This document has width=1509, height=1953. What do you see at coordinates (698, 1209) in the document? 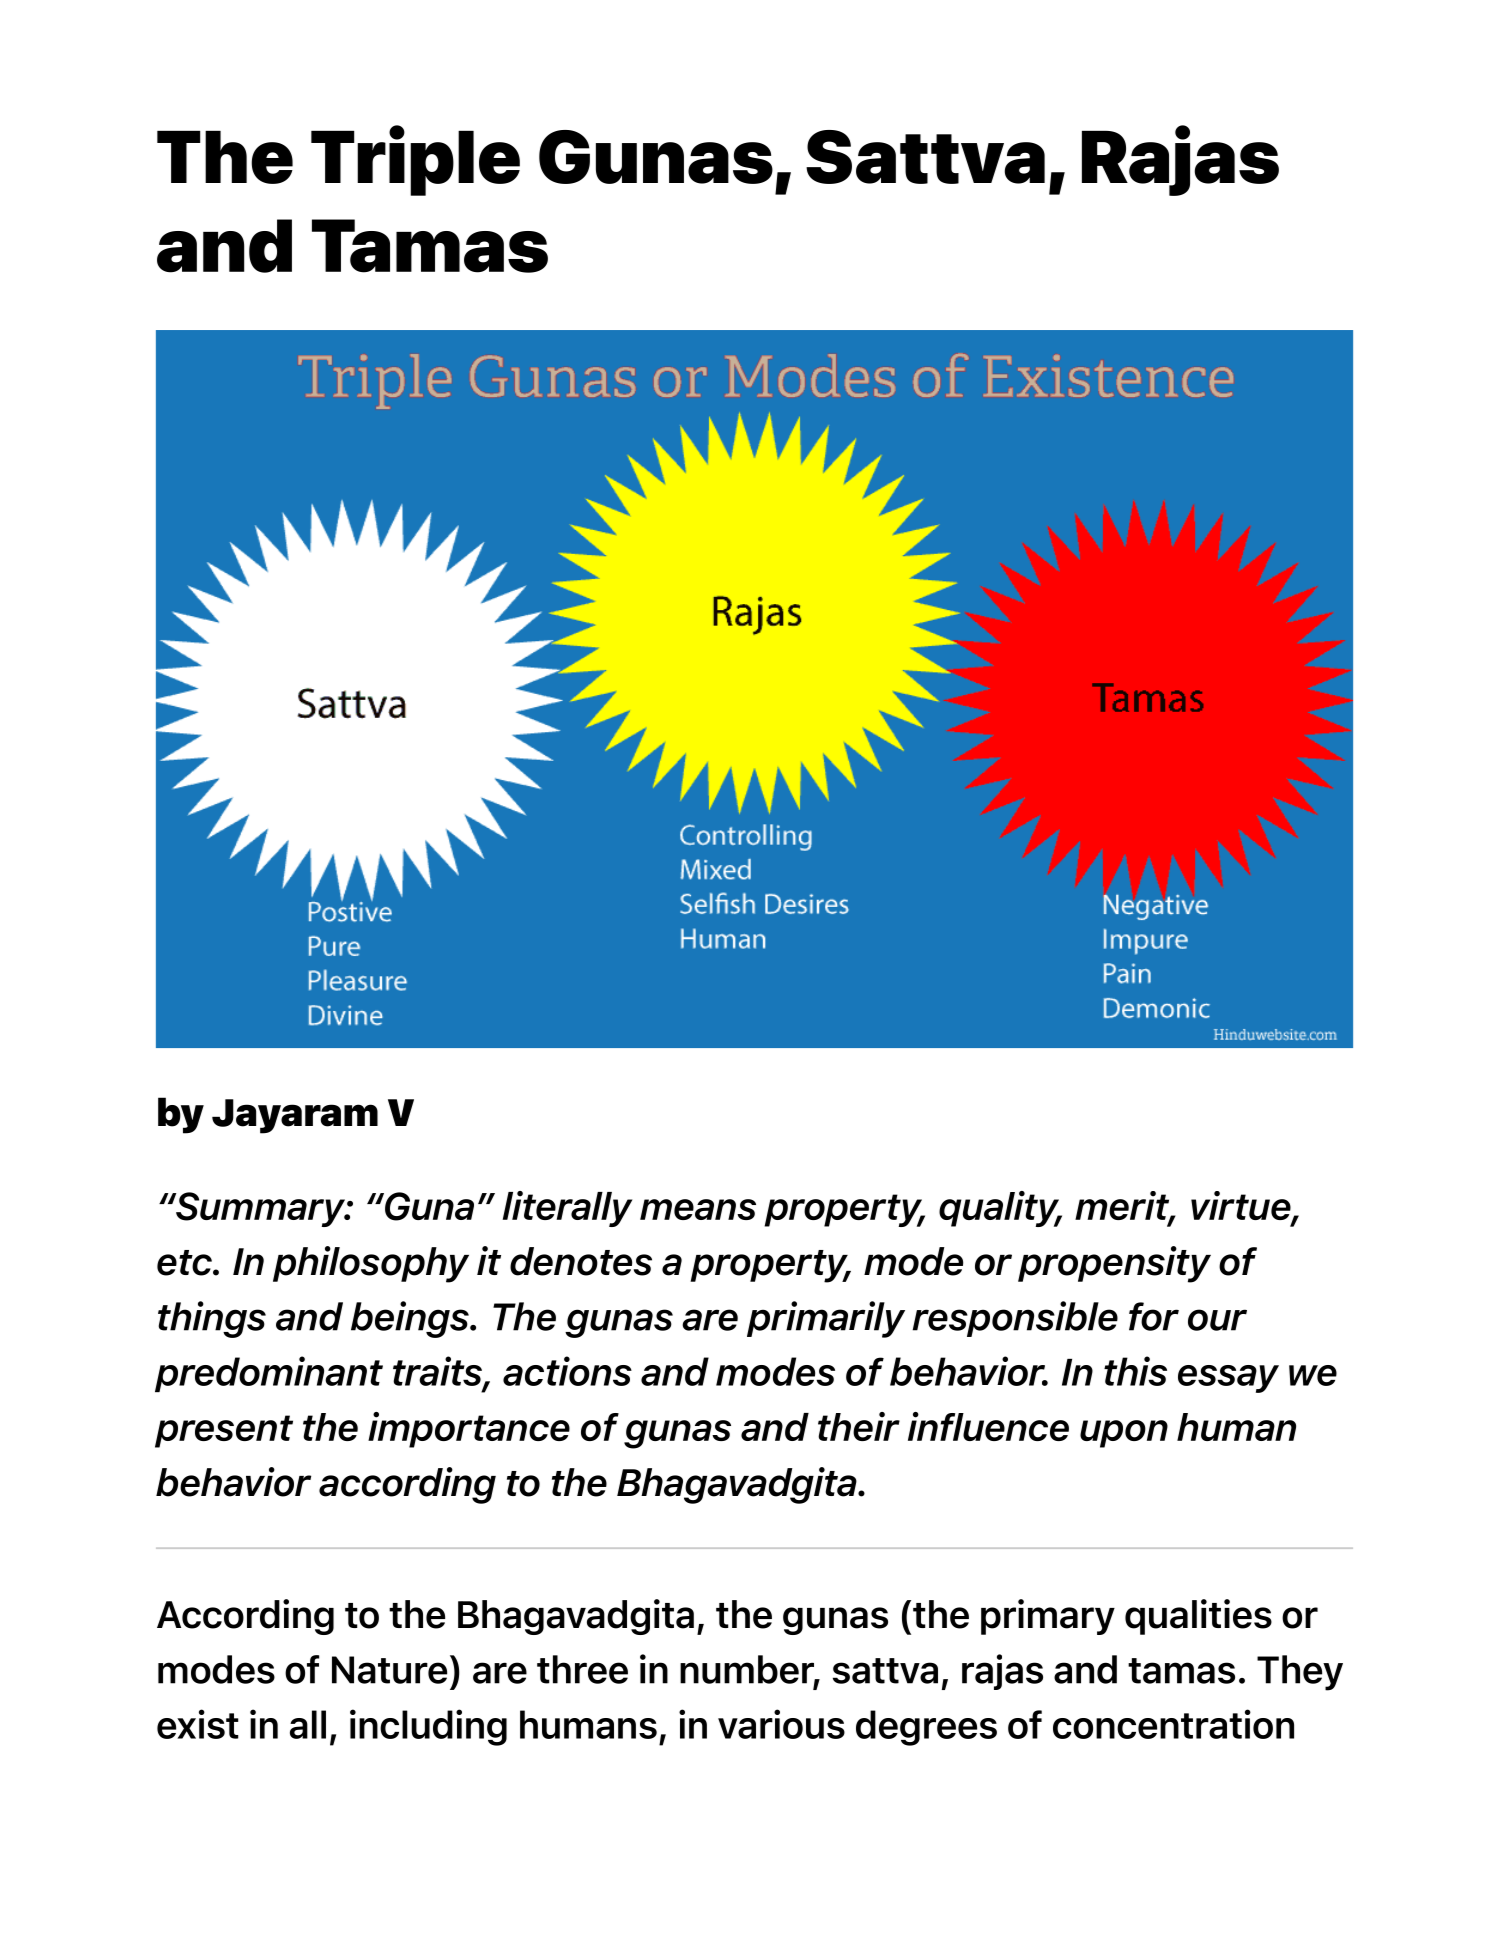
I see `means` at bounding box center [698, 1209].
